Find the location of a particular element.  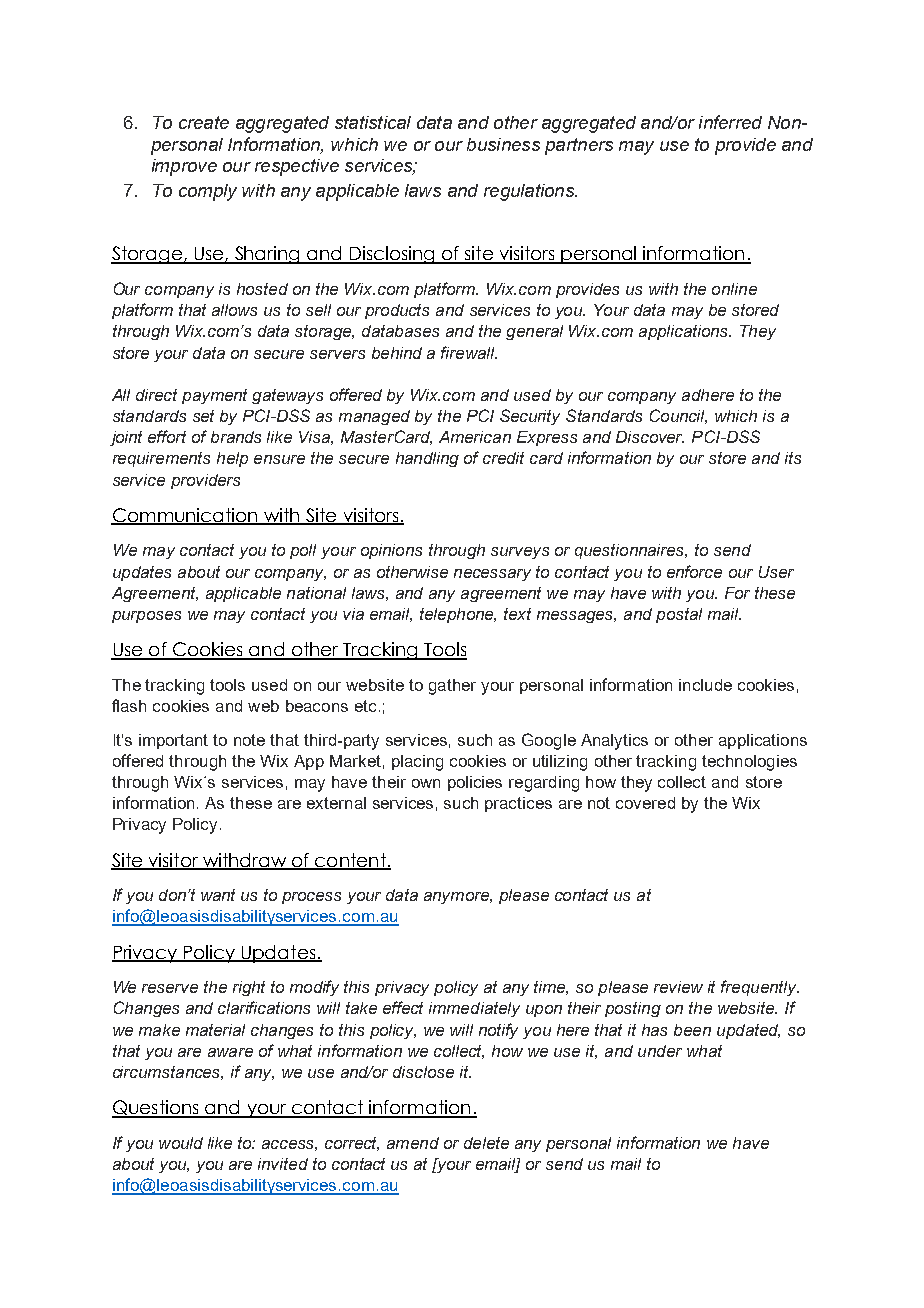

content is located at coordinates (350, 861).
